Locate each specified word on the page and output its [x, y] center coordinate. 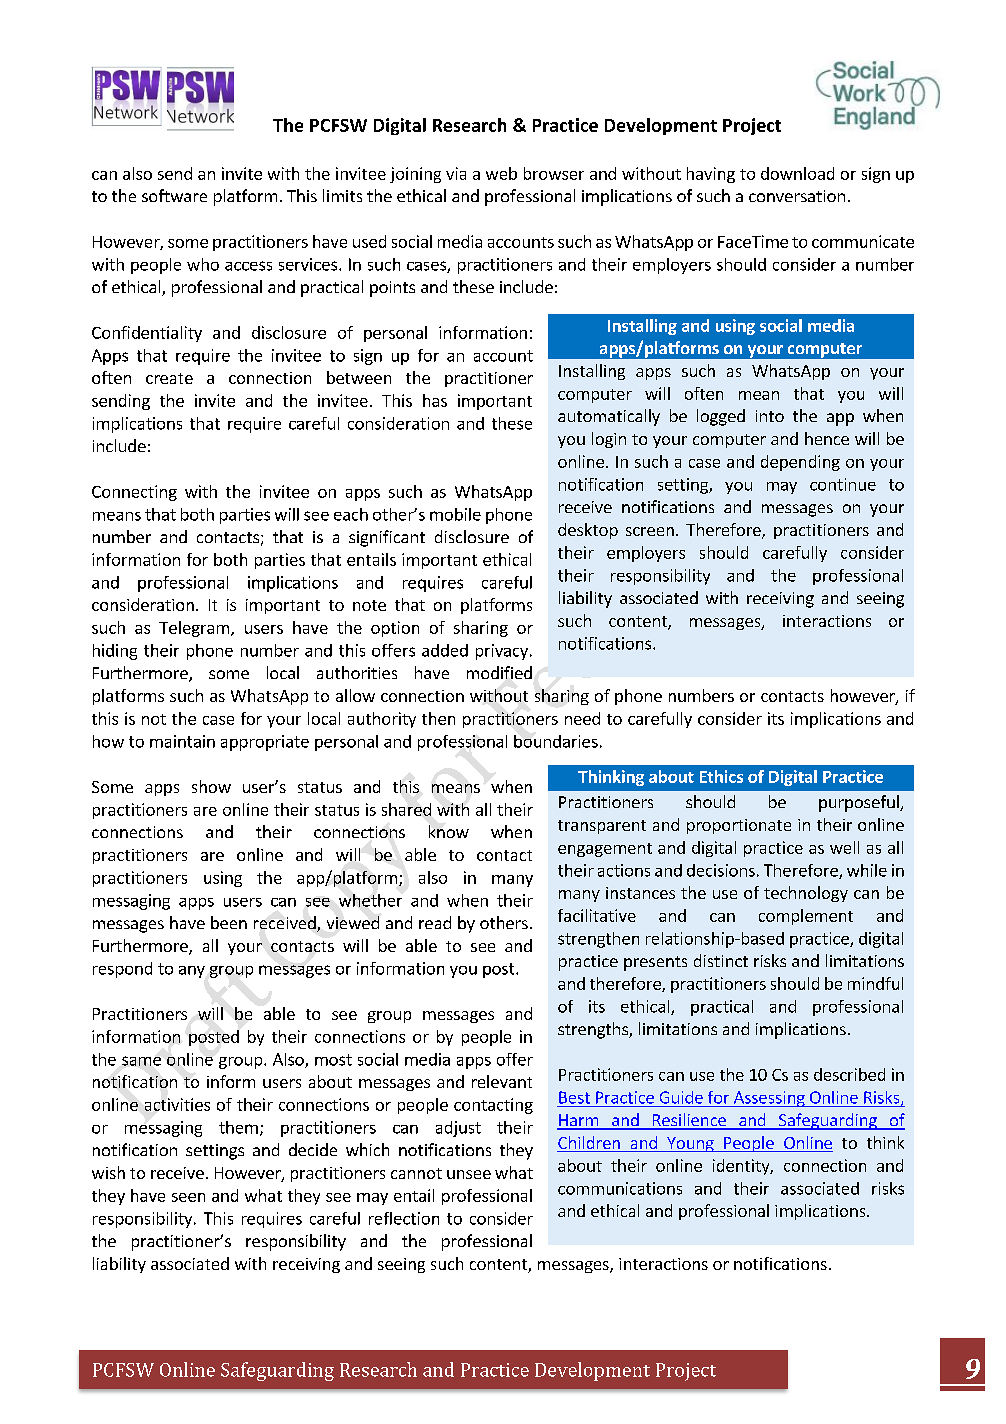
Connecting [134, 493]
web [501, 173]
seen [188, 1197]
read [435, 922]
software [174, 195]
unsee [469, 1174]
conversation [797, 196]
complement [806, 917]
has [435, 400]
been [229, 922]
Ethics [721, 776]
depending [800, 463]
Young [690, 1144]
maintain [182, 741]
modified [499, 672]
